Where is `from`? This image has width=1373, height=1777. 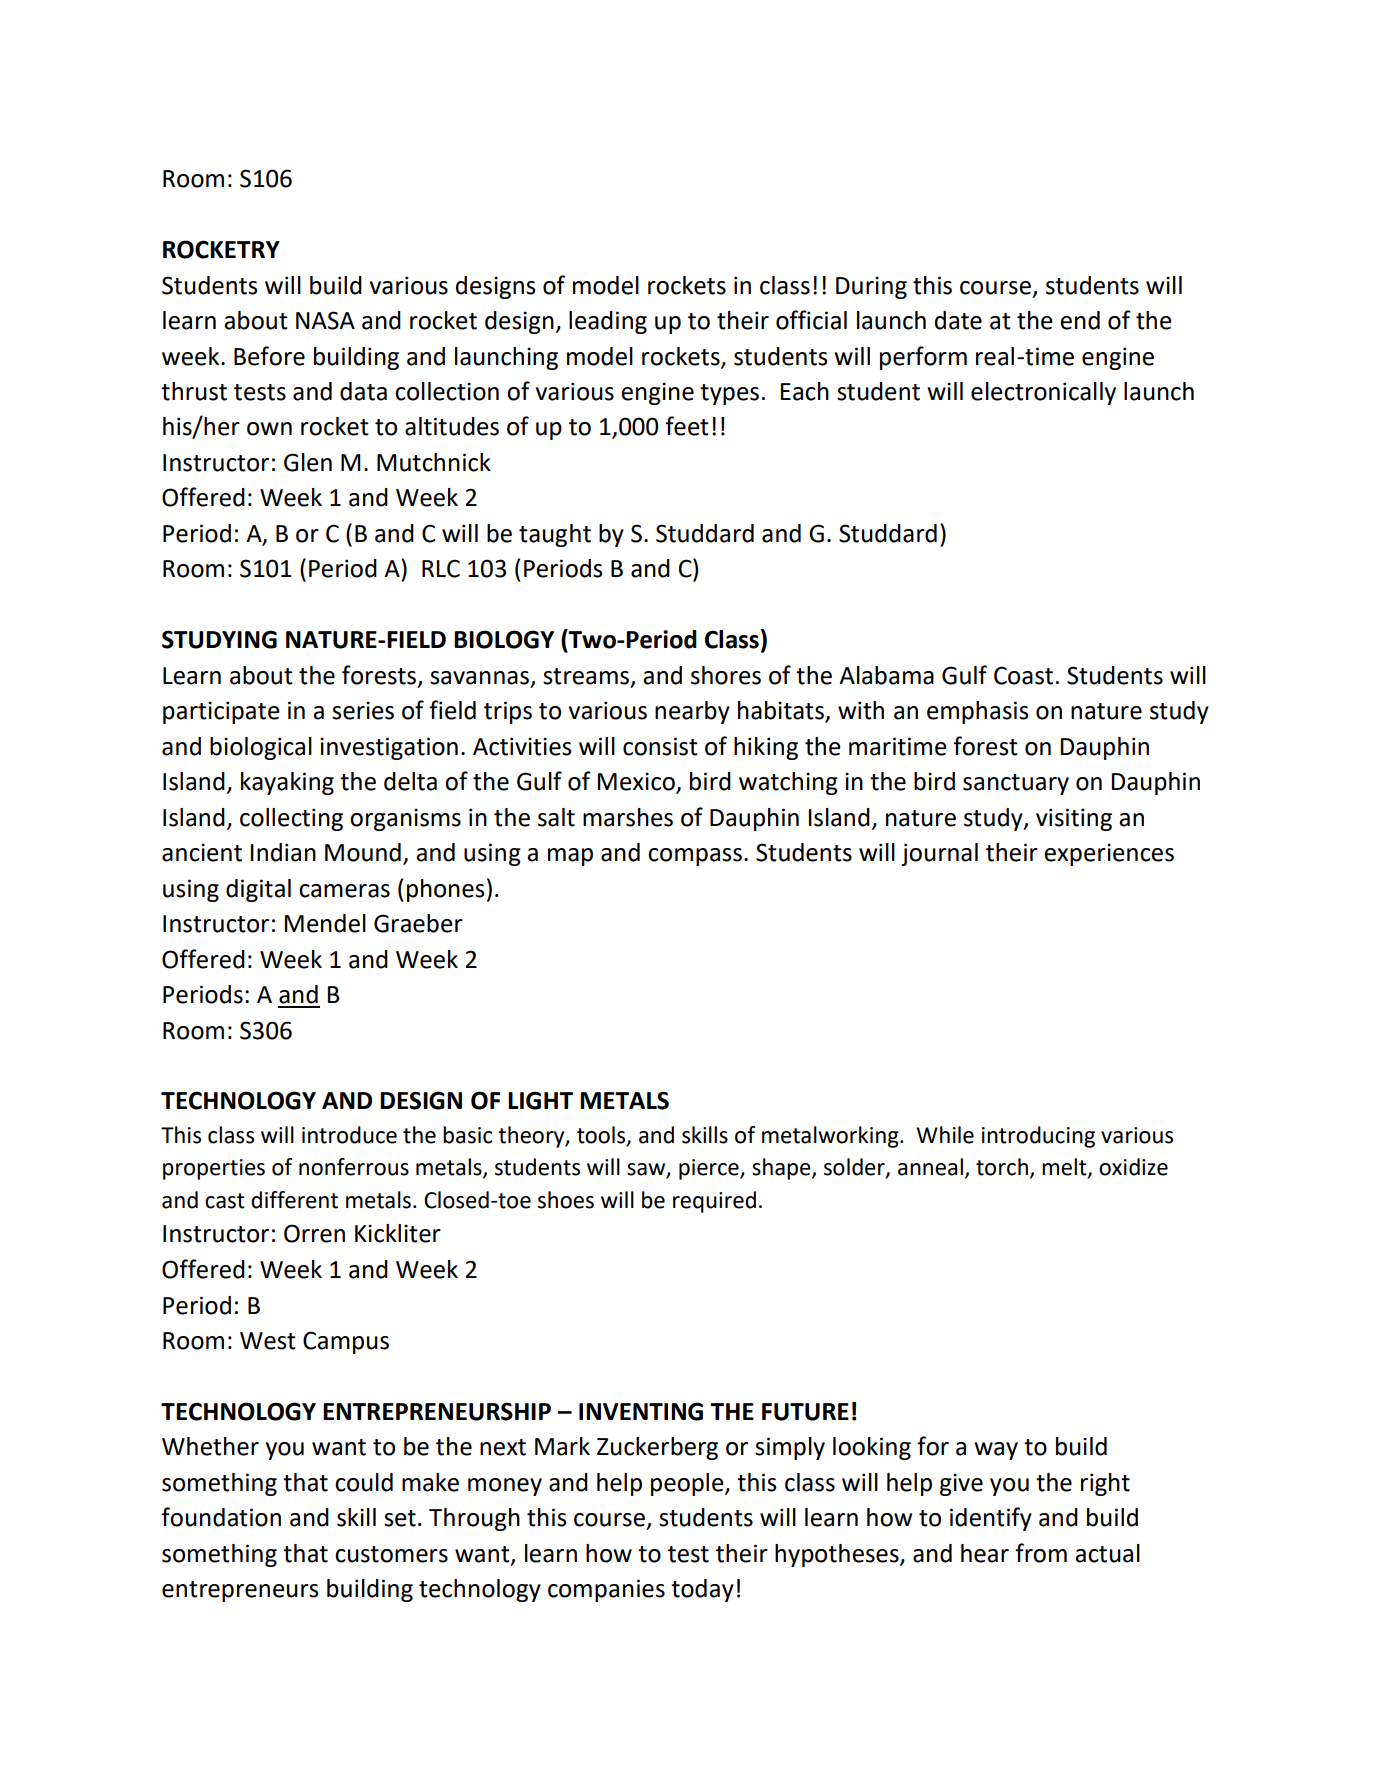 from is located at coordinates (1041, 1553).
